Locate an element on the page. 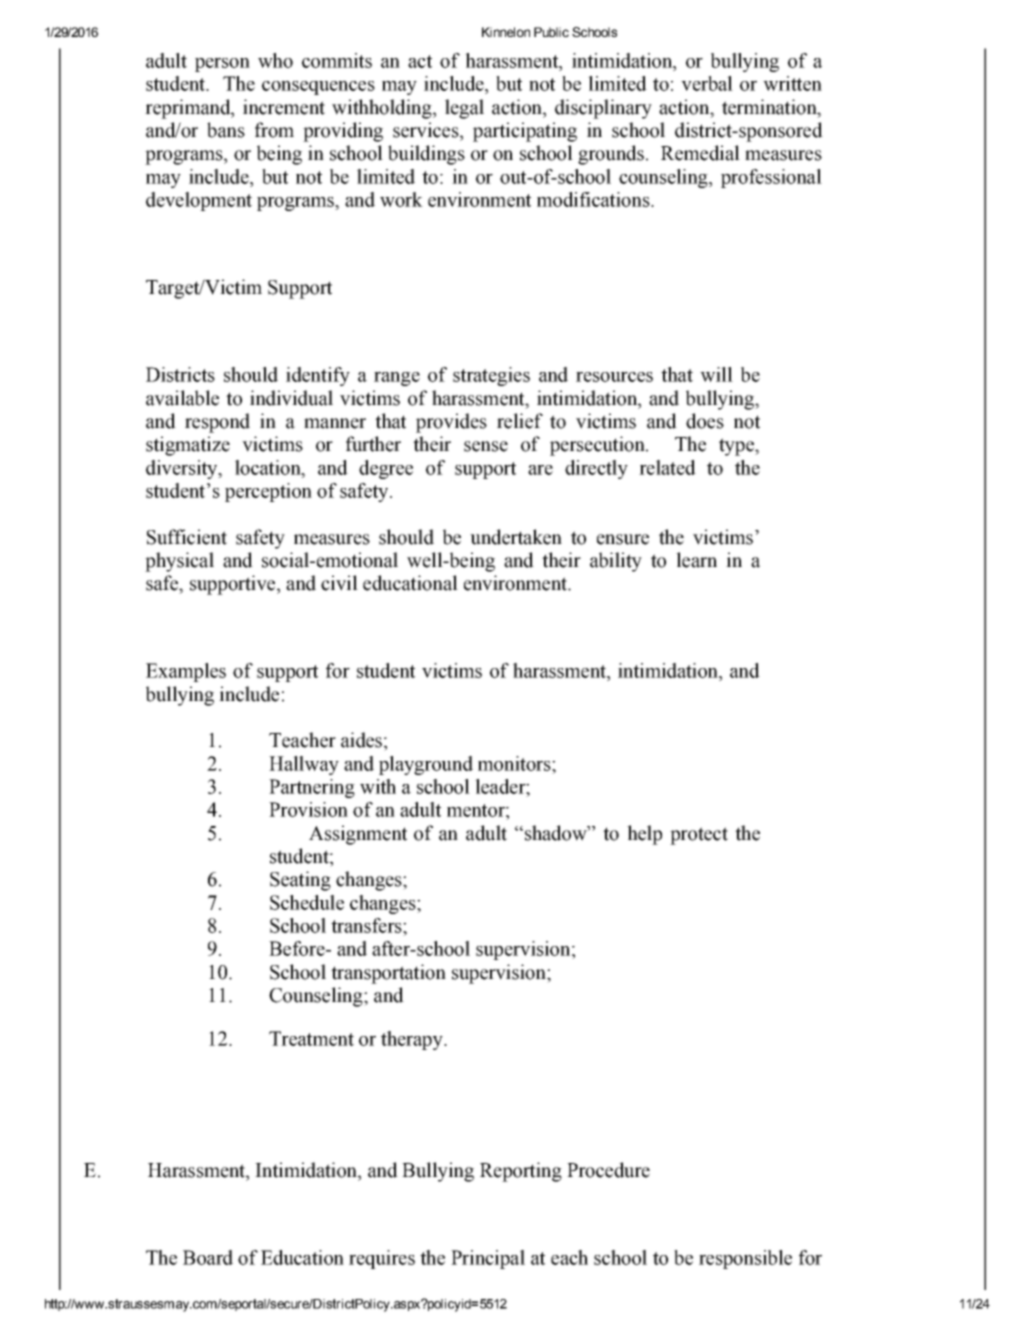  sense is located at coordinates (486, 446).
